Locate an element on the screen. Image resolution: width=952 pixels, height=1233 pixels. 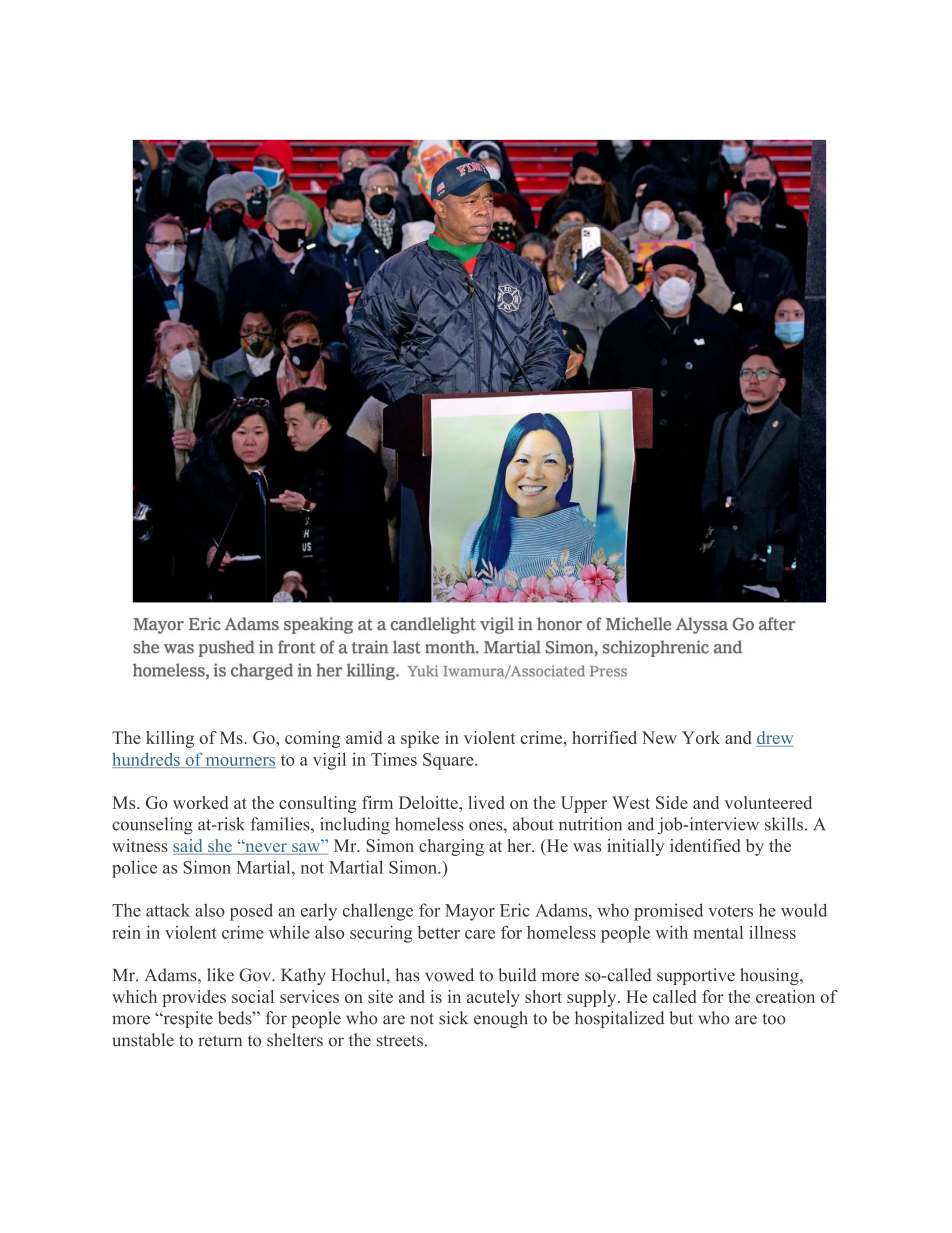
return is located at coordinates (220, 1041).
